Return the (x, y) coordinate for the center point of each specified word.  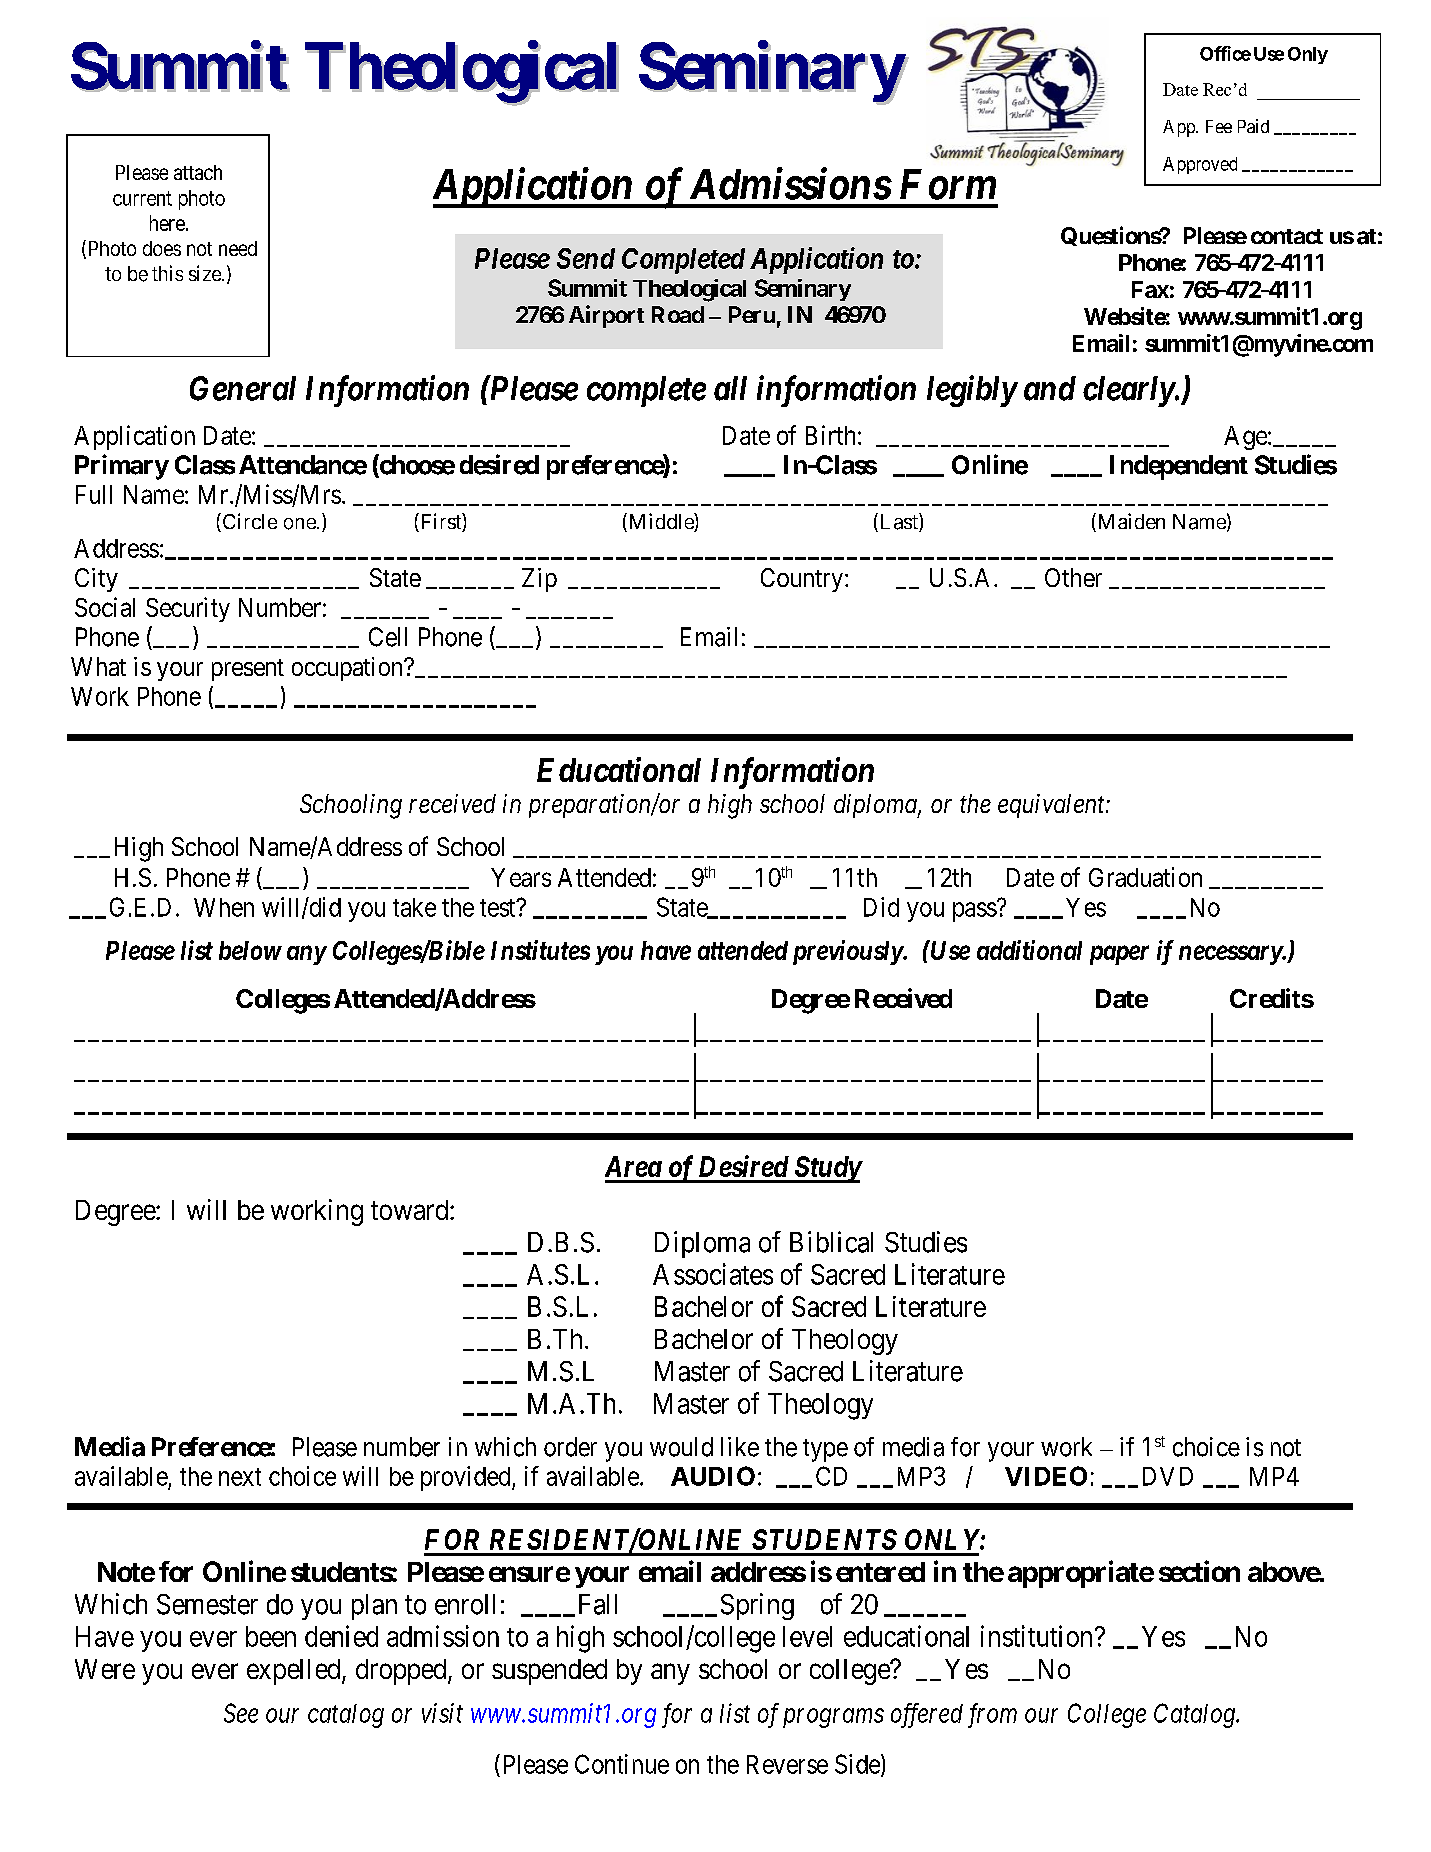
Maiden (1130, 522)
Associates (713, 1274)
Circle (248, 522)
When (224, 907)
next (240, 1477)
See (241, 1713)
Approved (1200, 165)
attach (198, 172)
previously (848, 952)
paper (1119, 955)
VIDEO (1046, 1476)
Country (802, 580)
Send (586, 258)
